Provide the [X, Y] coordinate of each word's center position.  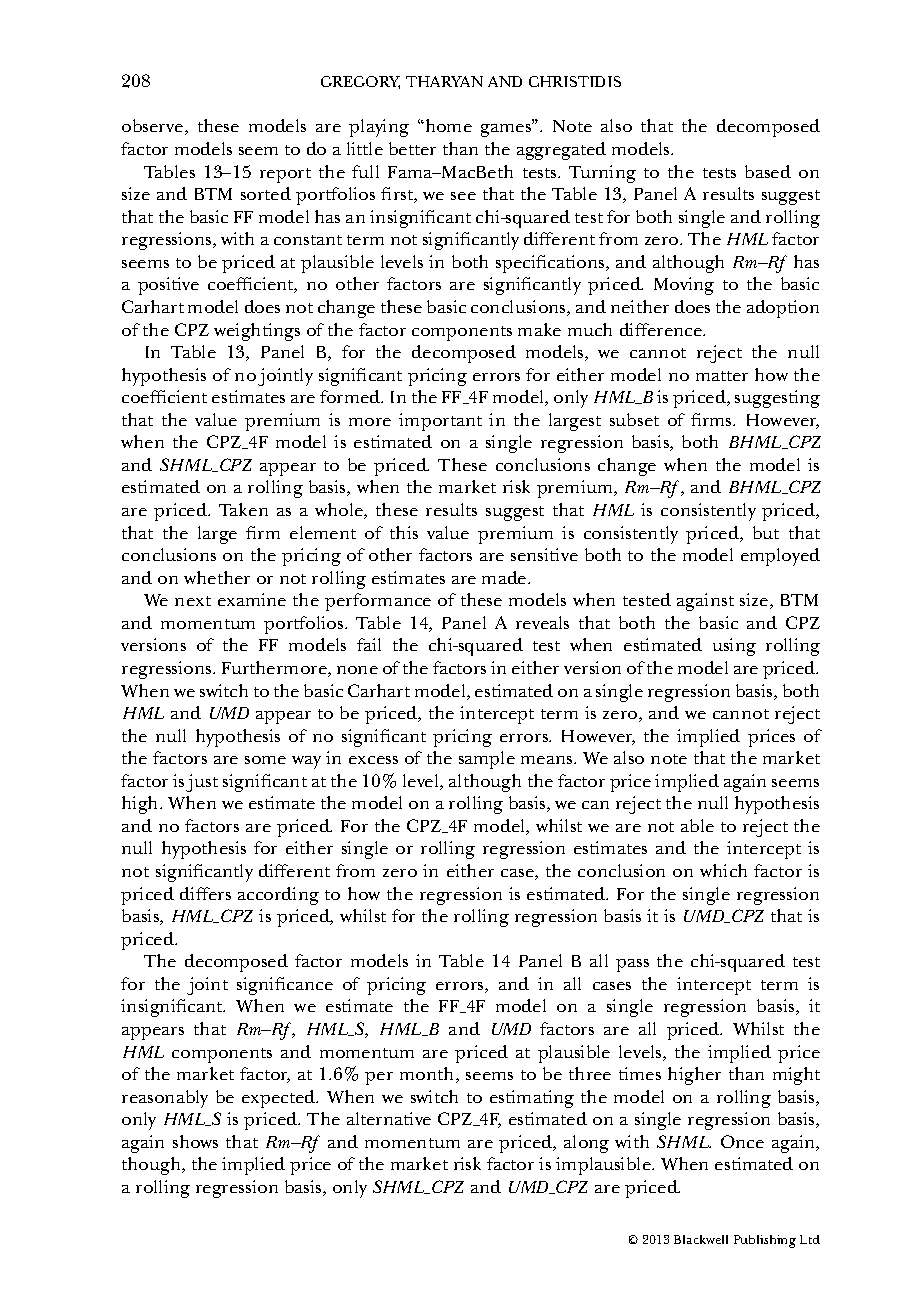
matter [722, 376]
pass [632, 965]
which [723, 870]
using [734, 647]
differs [205, 893]
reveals [542, 622]
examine [252, 599]
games [507, 129]
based [768, 171]
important [440, 422]
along [586, 1144]
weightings [257, 332]
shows [195, 1141]
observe [154, 127]
